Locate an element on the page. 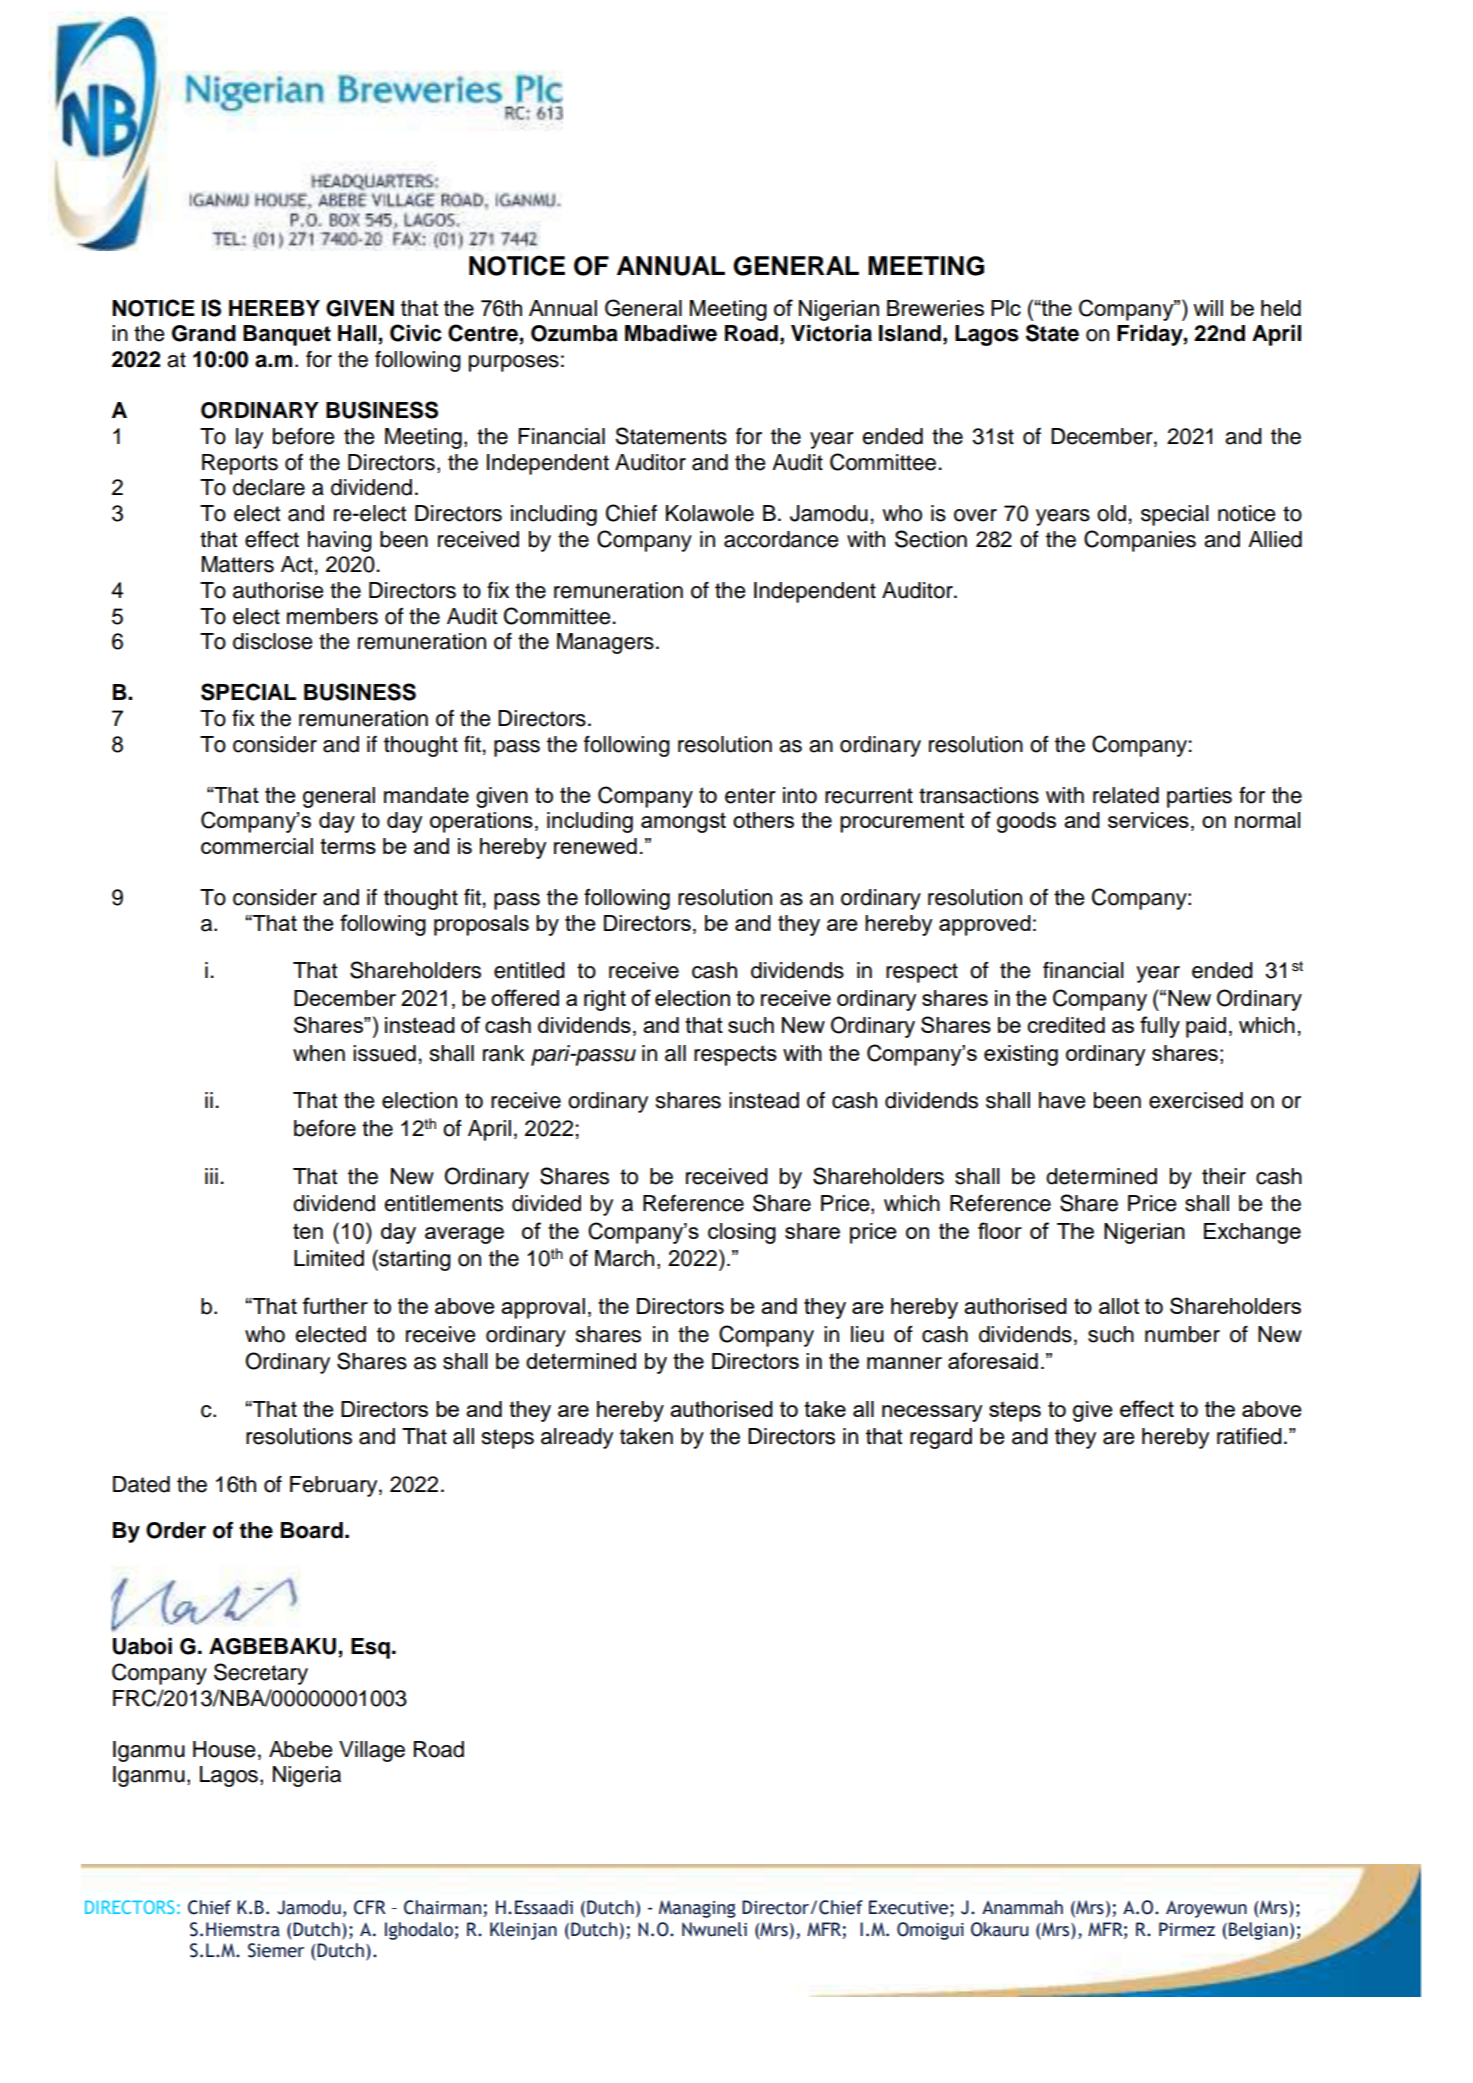 The height and width of the document is (2083, 1473). enter is located at coordinates (750, 796).
